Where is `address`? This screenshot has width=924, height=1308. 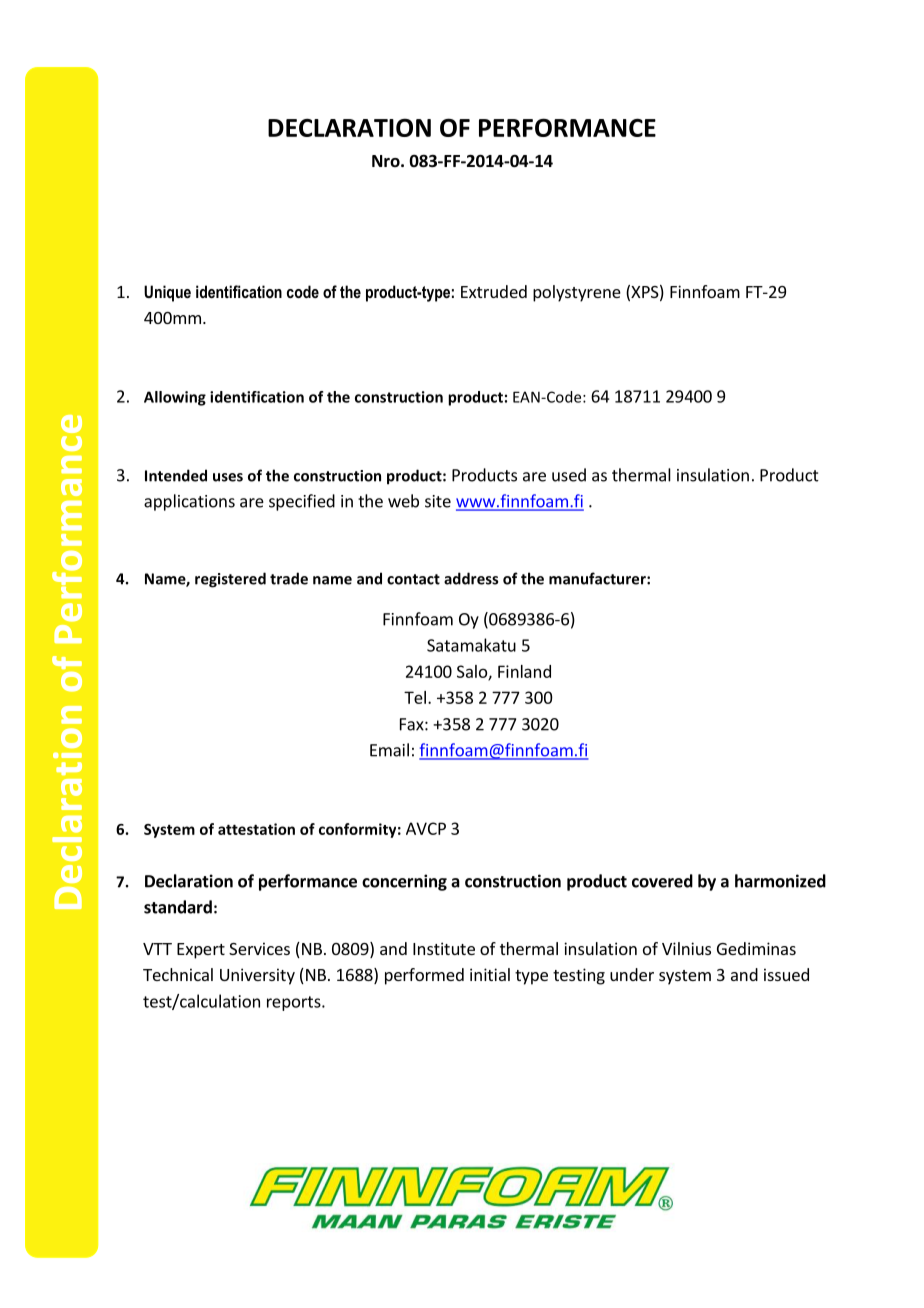 address is located at coordinates (471, 578).
